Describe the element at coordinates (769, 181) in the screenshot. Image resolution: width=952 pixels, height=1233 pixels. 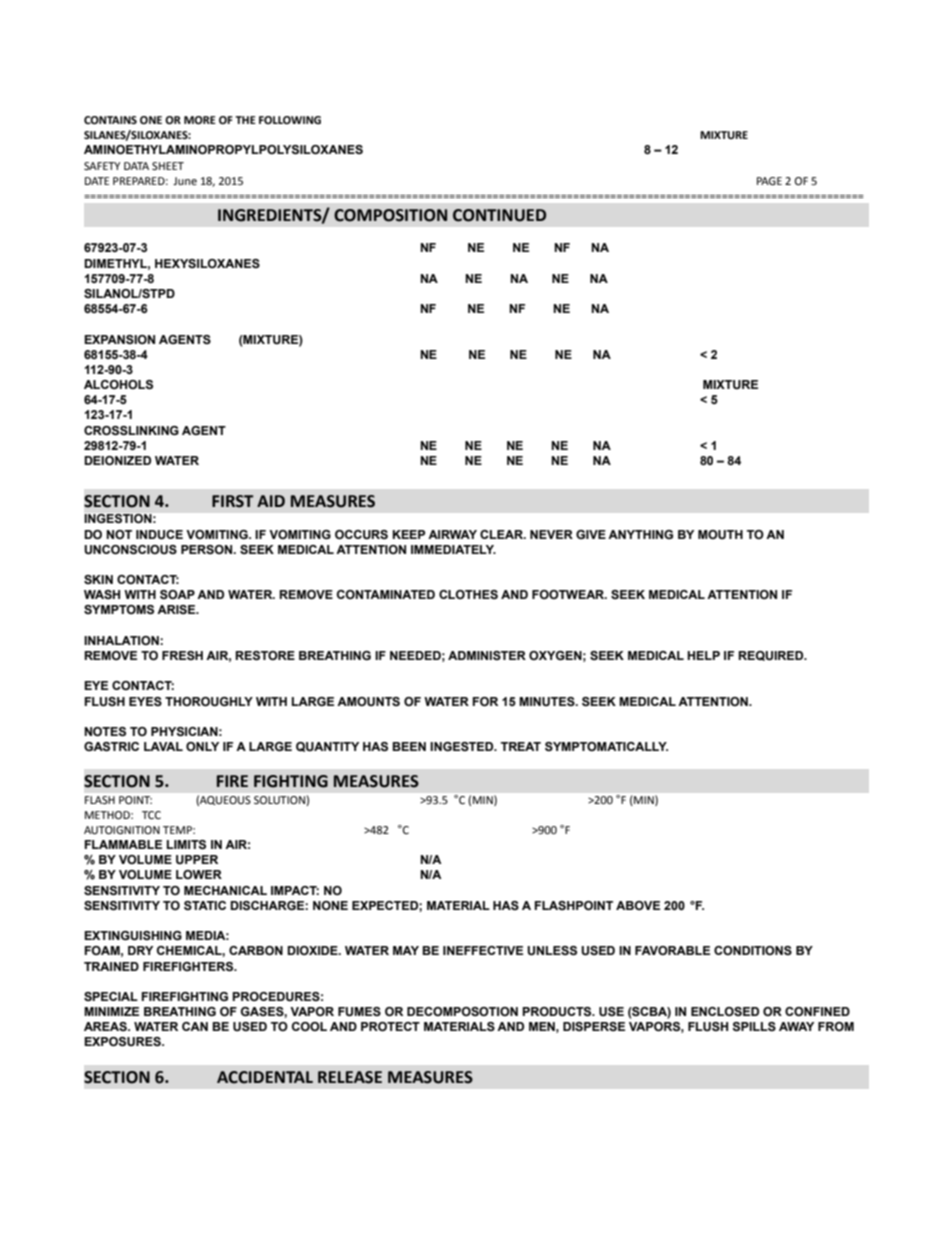
I see `PAGE` at that location.
